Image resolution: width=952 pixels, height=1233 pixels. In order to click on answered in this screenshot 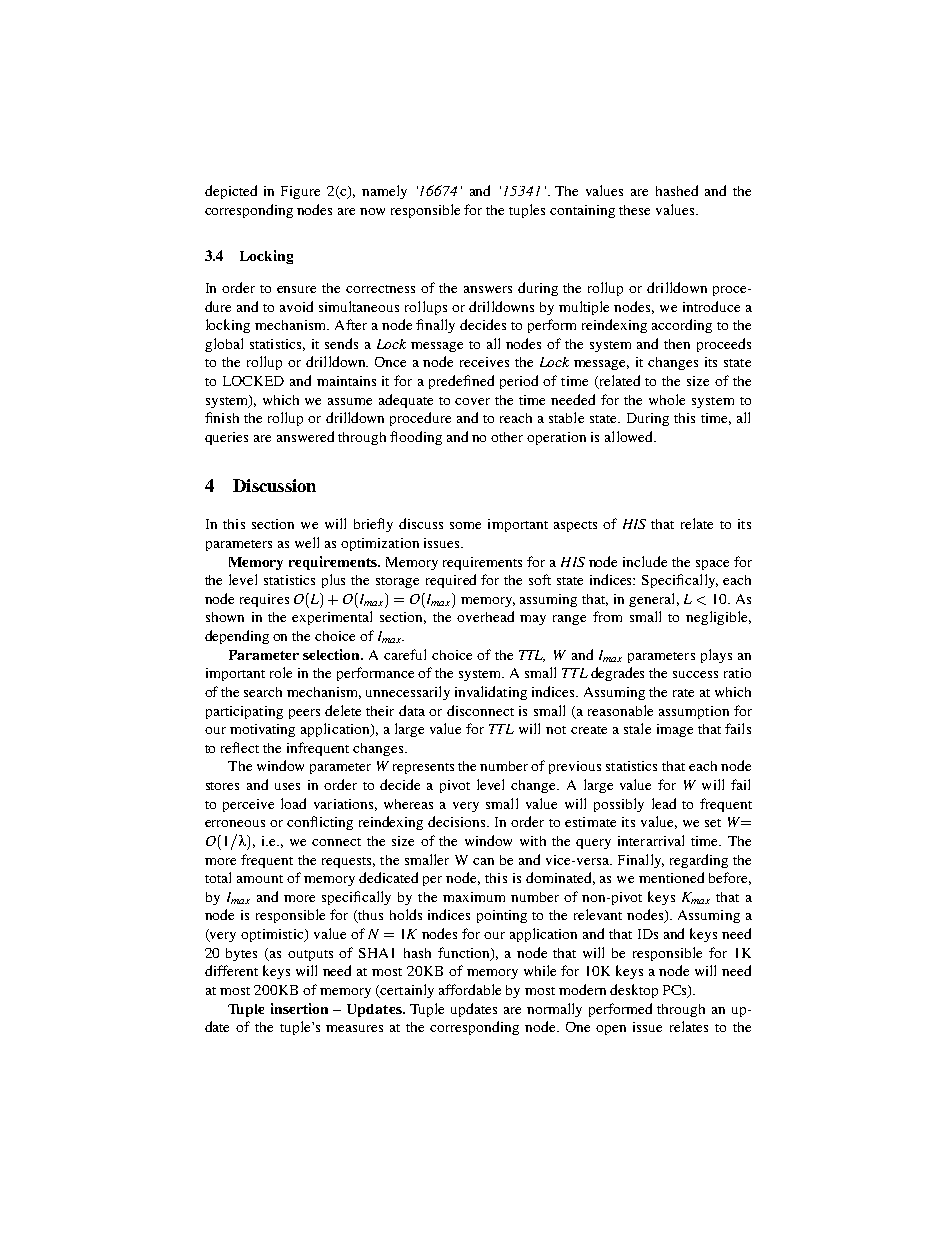, I will do `click(305, 436)`.
